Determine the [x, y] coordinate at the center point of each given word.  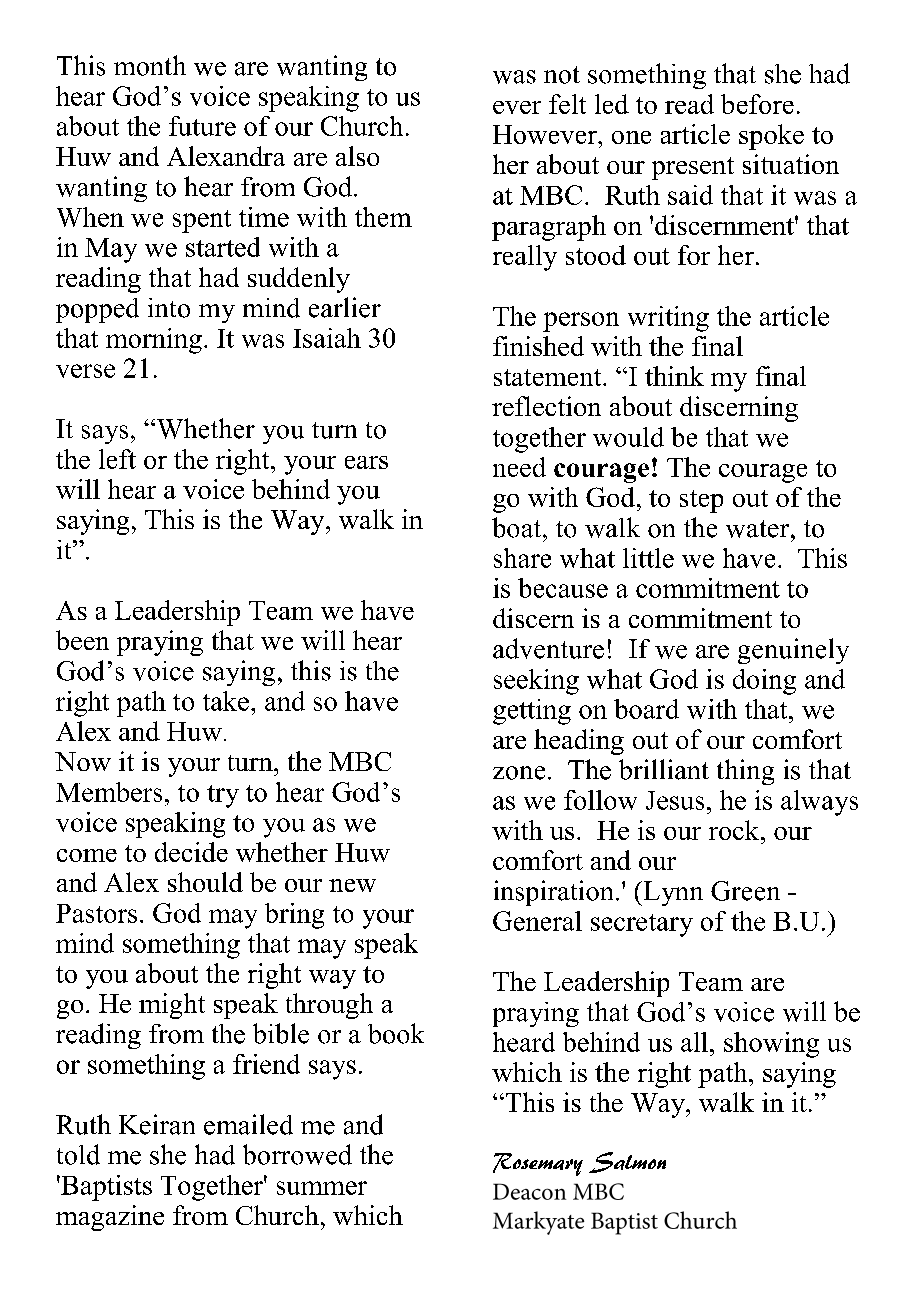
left [117, 459]
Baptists [105, 1188]
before [757, 104]
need [519, 467]
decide [191, 852]
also [357, 156]
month [150, 65]
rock [735, 830]
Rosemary [538, 1164]
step [701, 501]
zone [519, 773]
